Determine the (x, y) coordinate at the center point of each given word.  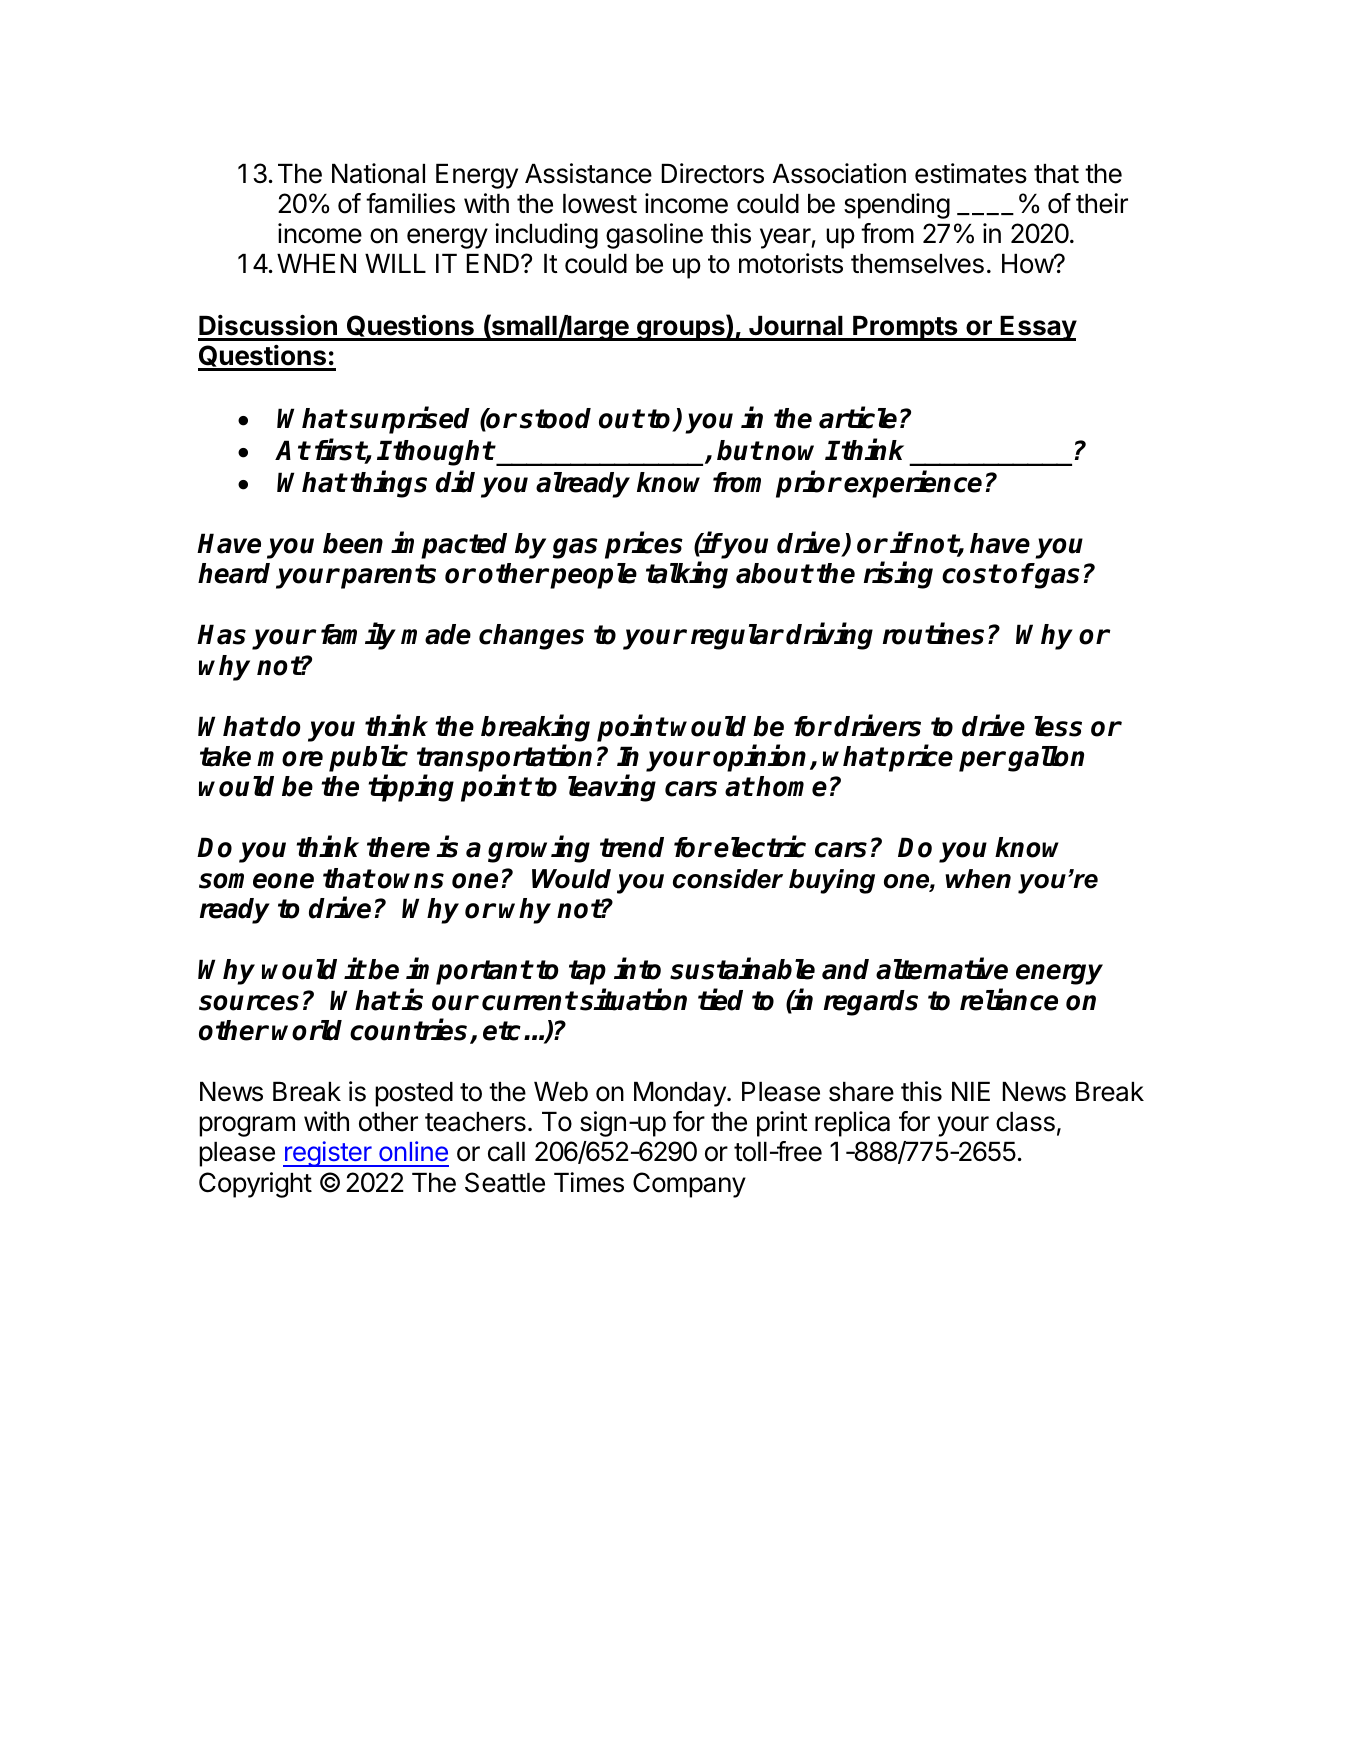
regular (737, 637)
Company (689, 1185)
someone (256, 881)
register (328, 1154)
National (378, 173)
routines (933, 634)
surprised (410, 420)
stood (555, 418)
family (358, 636)
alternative (942, 969)
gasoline (654, 236)
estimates (971, 173)
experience (913, 484)
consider (728, 879)
